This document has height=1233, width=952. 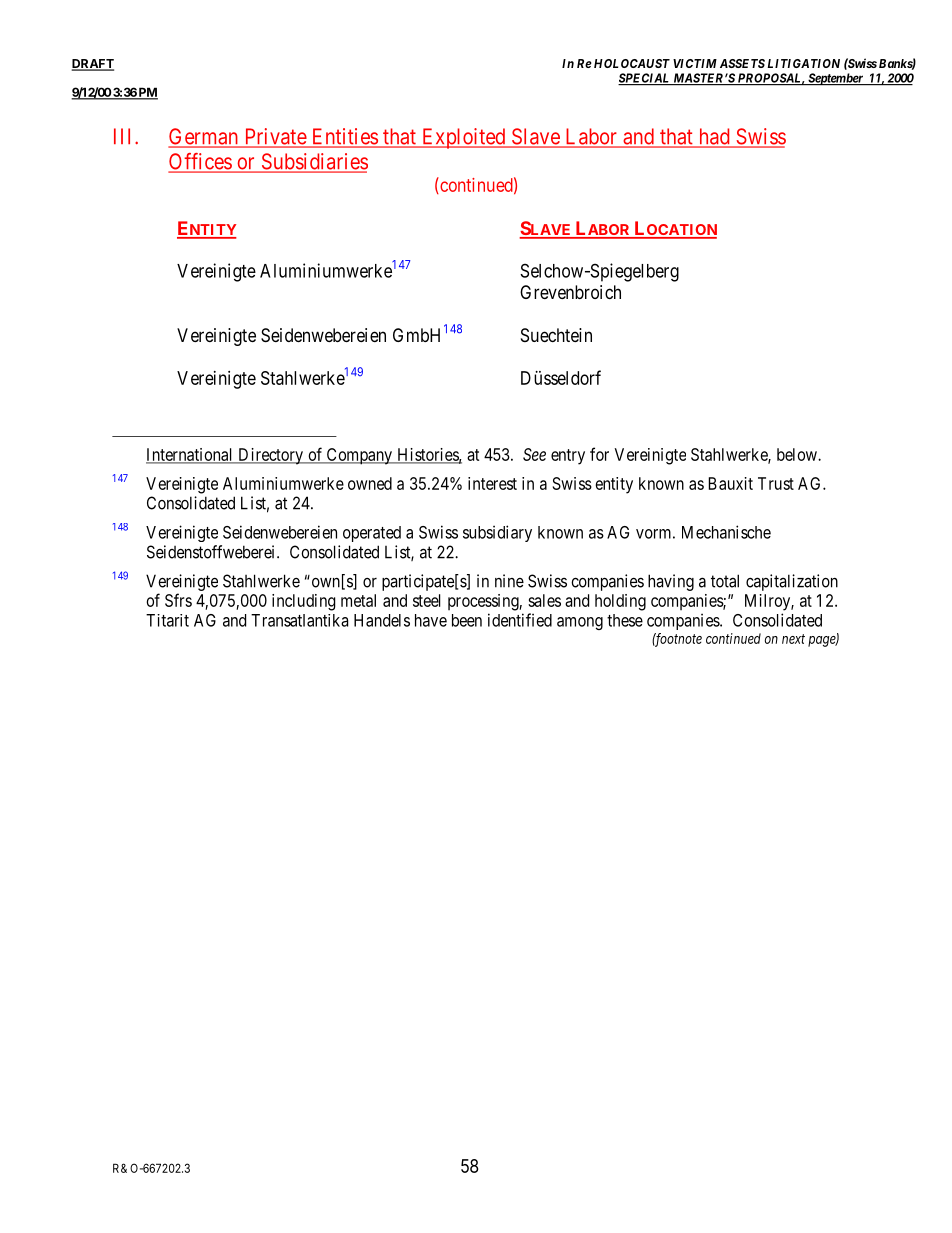 What do you see at coordinates (742, 63) in the document?
I see `ASSETS` at bounding box center [742, 63].
